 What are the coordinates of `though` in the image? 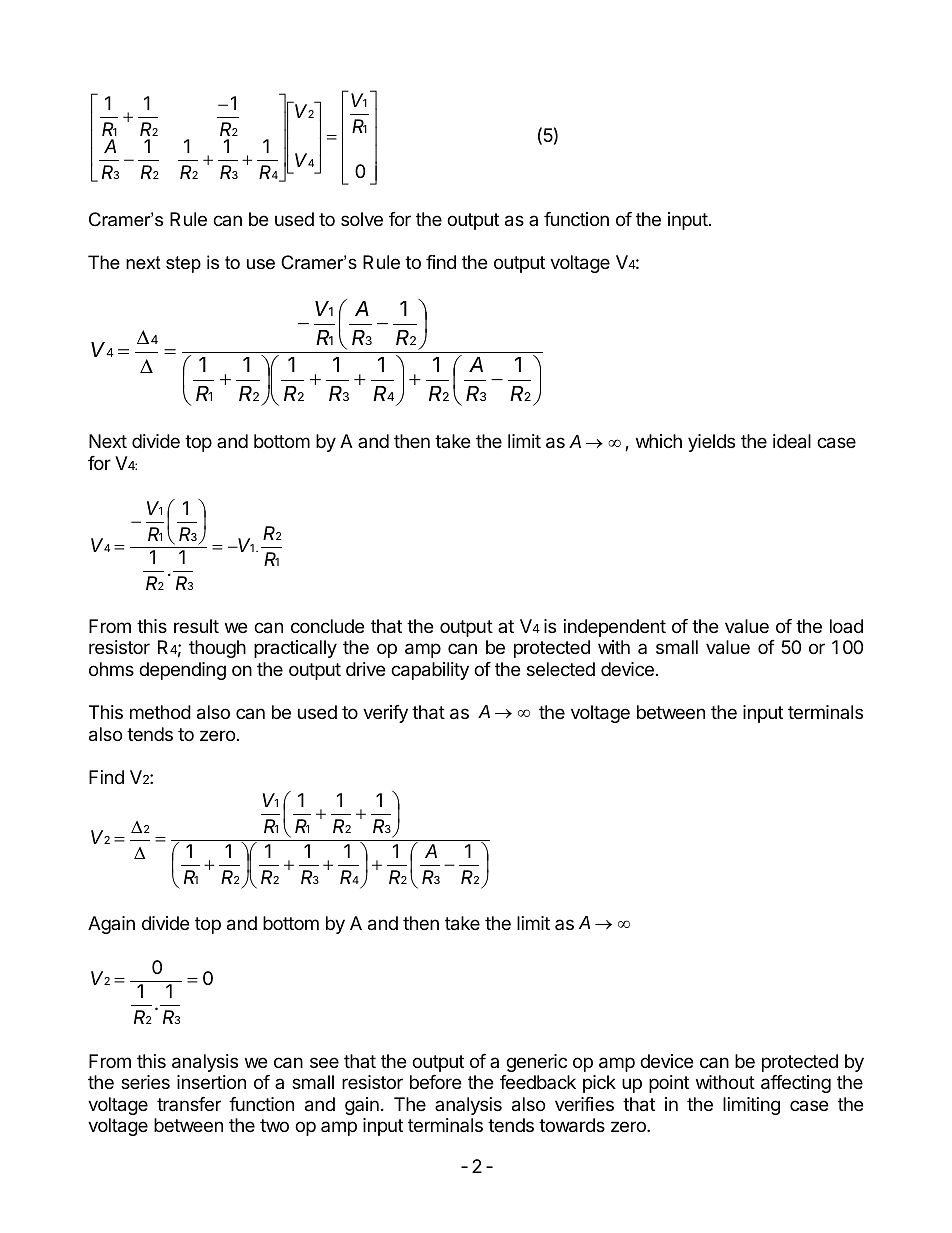 It's located at (217, 649).
